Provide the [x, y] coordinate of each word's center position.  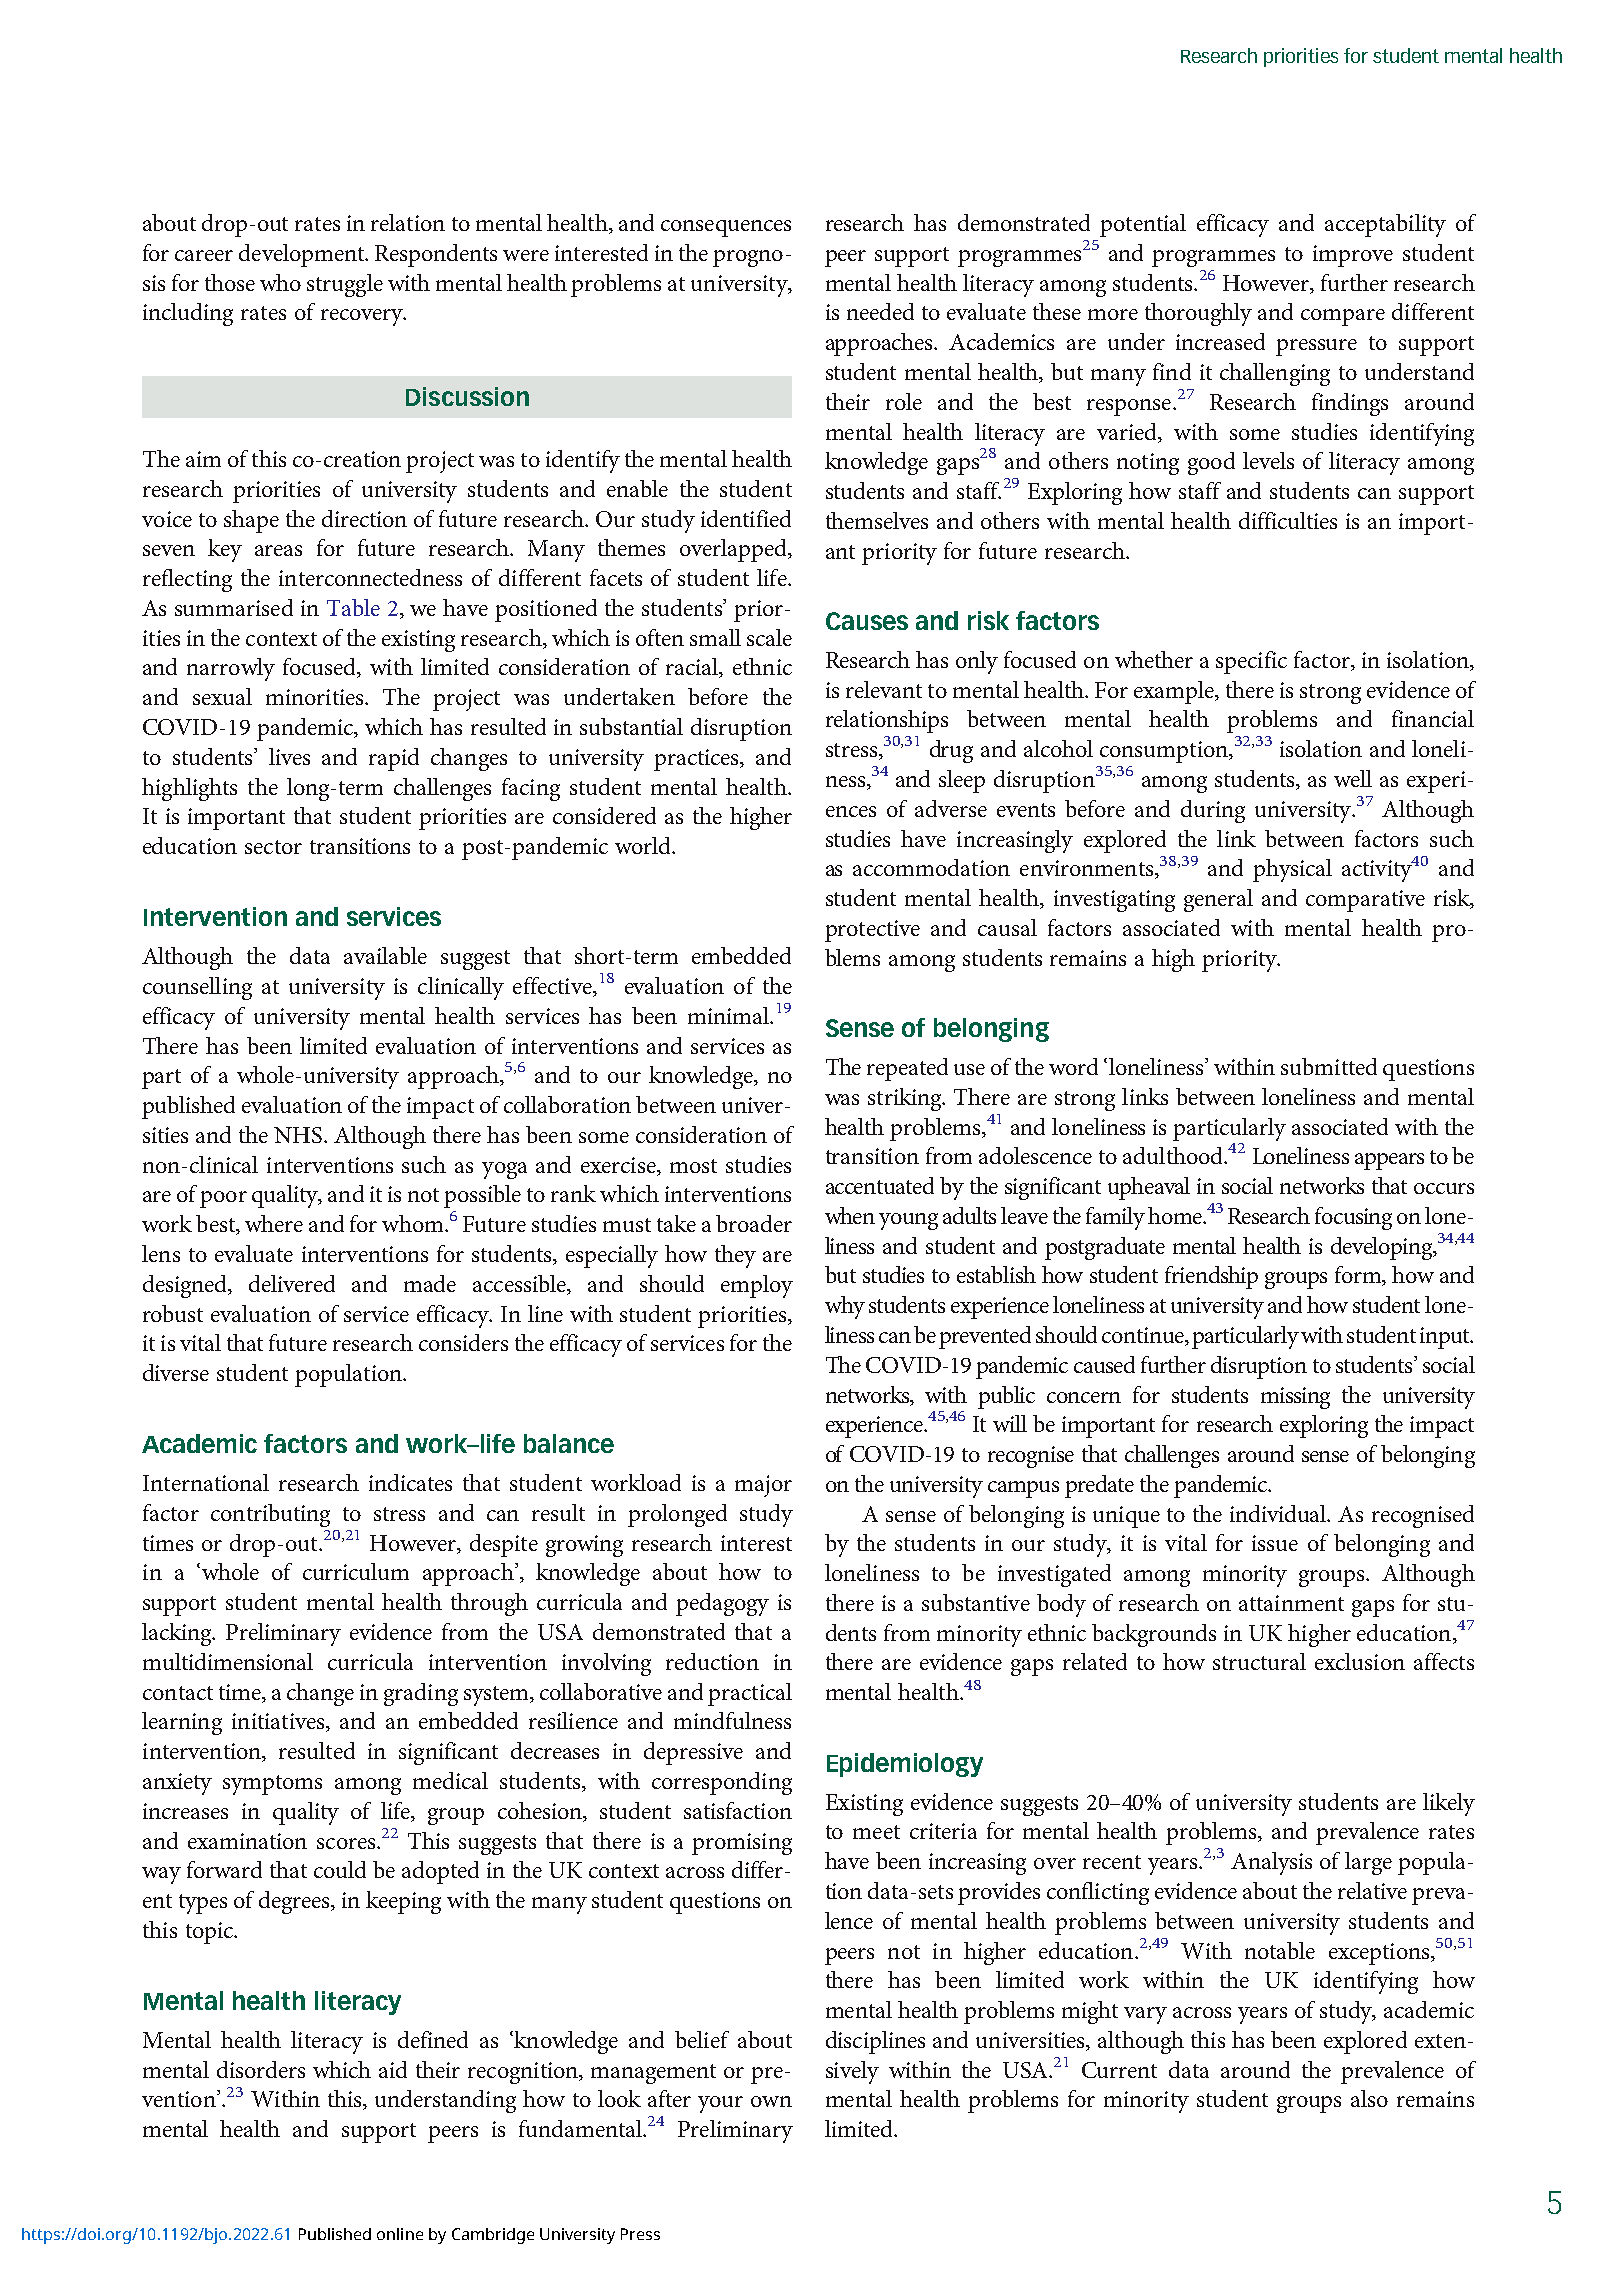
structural [1259, 1661]
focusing [1353, 1218]
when [850, 1215]
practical [750, 1694]
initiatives [279, 1722]
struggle [345, 285]
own [771, 2101]
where [274, 1223]
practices [698, 760]
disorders [261, 2069]
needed [880, 311]
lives [289, 756]
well [1353, 778]
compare [1343, 317]
